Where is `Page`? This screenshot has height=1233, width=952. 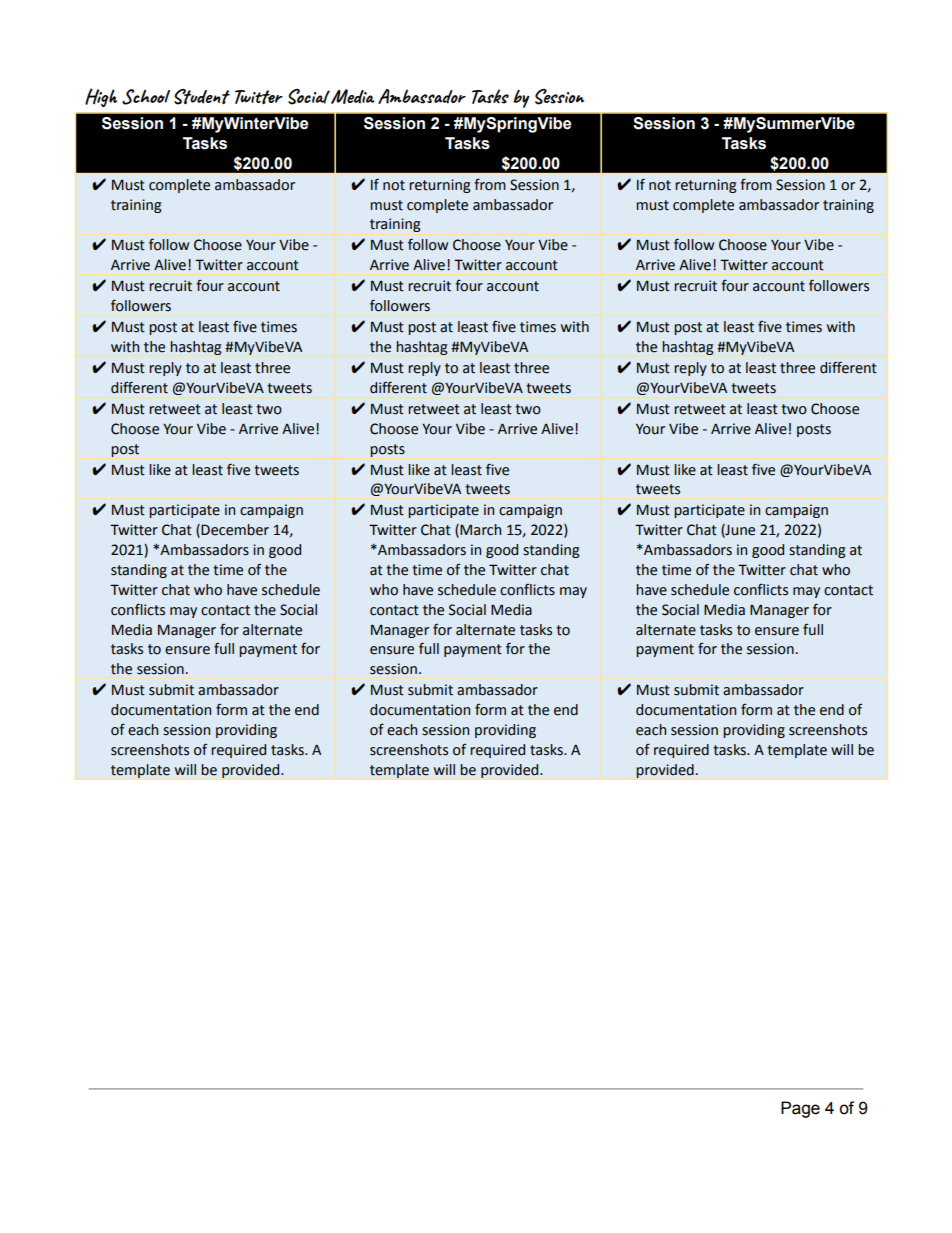
Page is located at coordinates (800, 1109).
